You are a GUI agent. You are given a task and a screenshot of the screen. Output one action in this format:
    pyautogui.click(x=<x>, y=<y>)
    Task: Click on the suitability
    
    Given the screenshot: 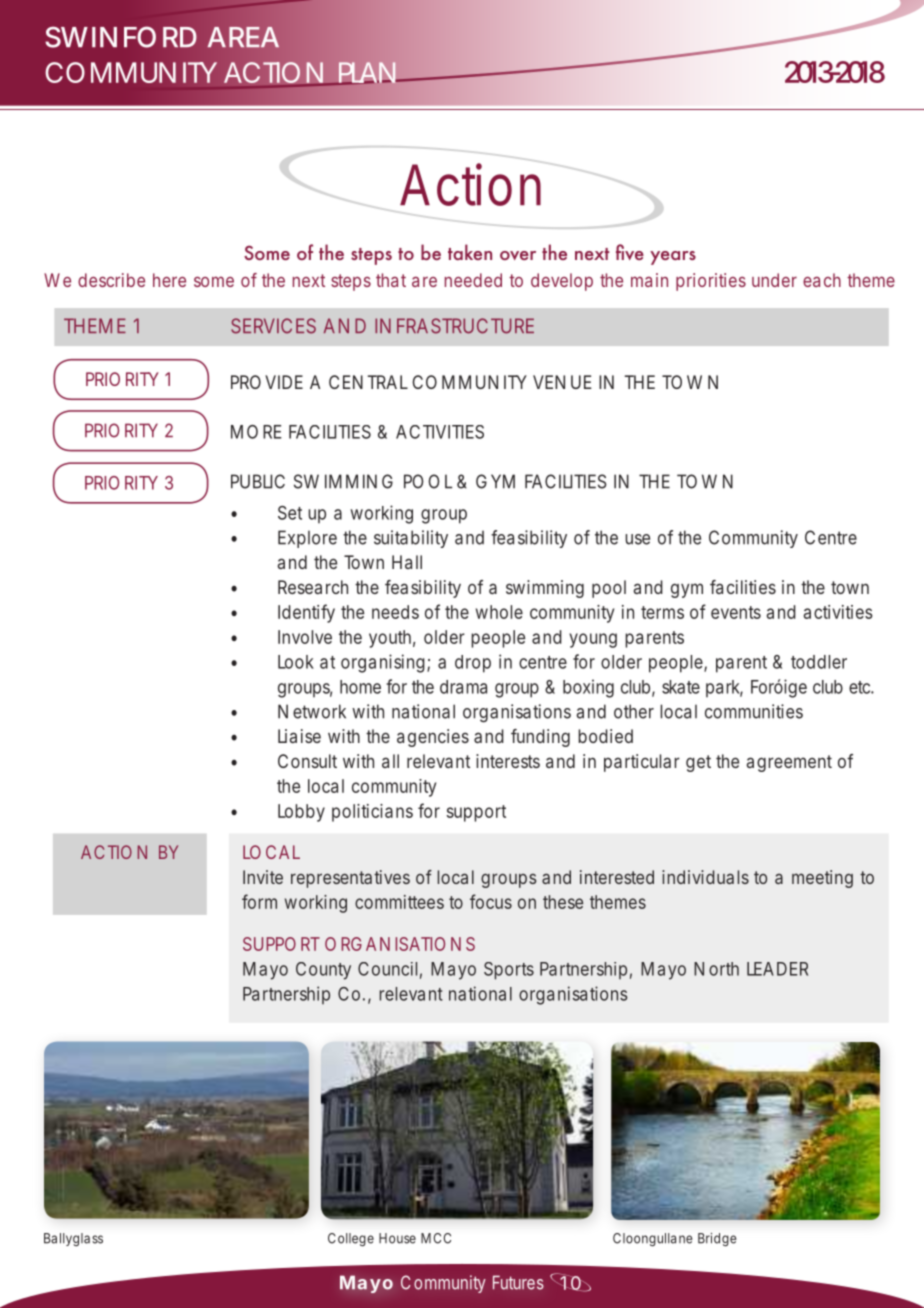 What is the action you would take?
    pyautogui.click(x=411, y=539)
